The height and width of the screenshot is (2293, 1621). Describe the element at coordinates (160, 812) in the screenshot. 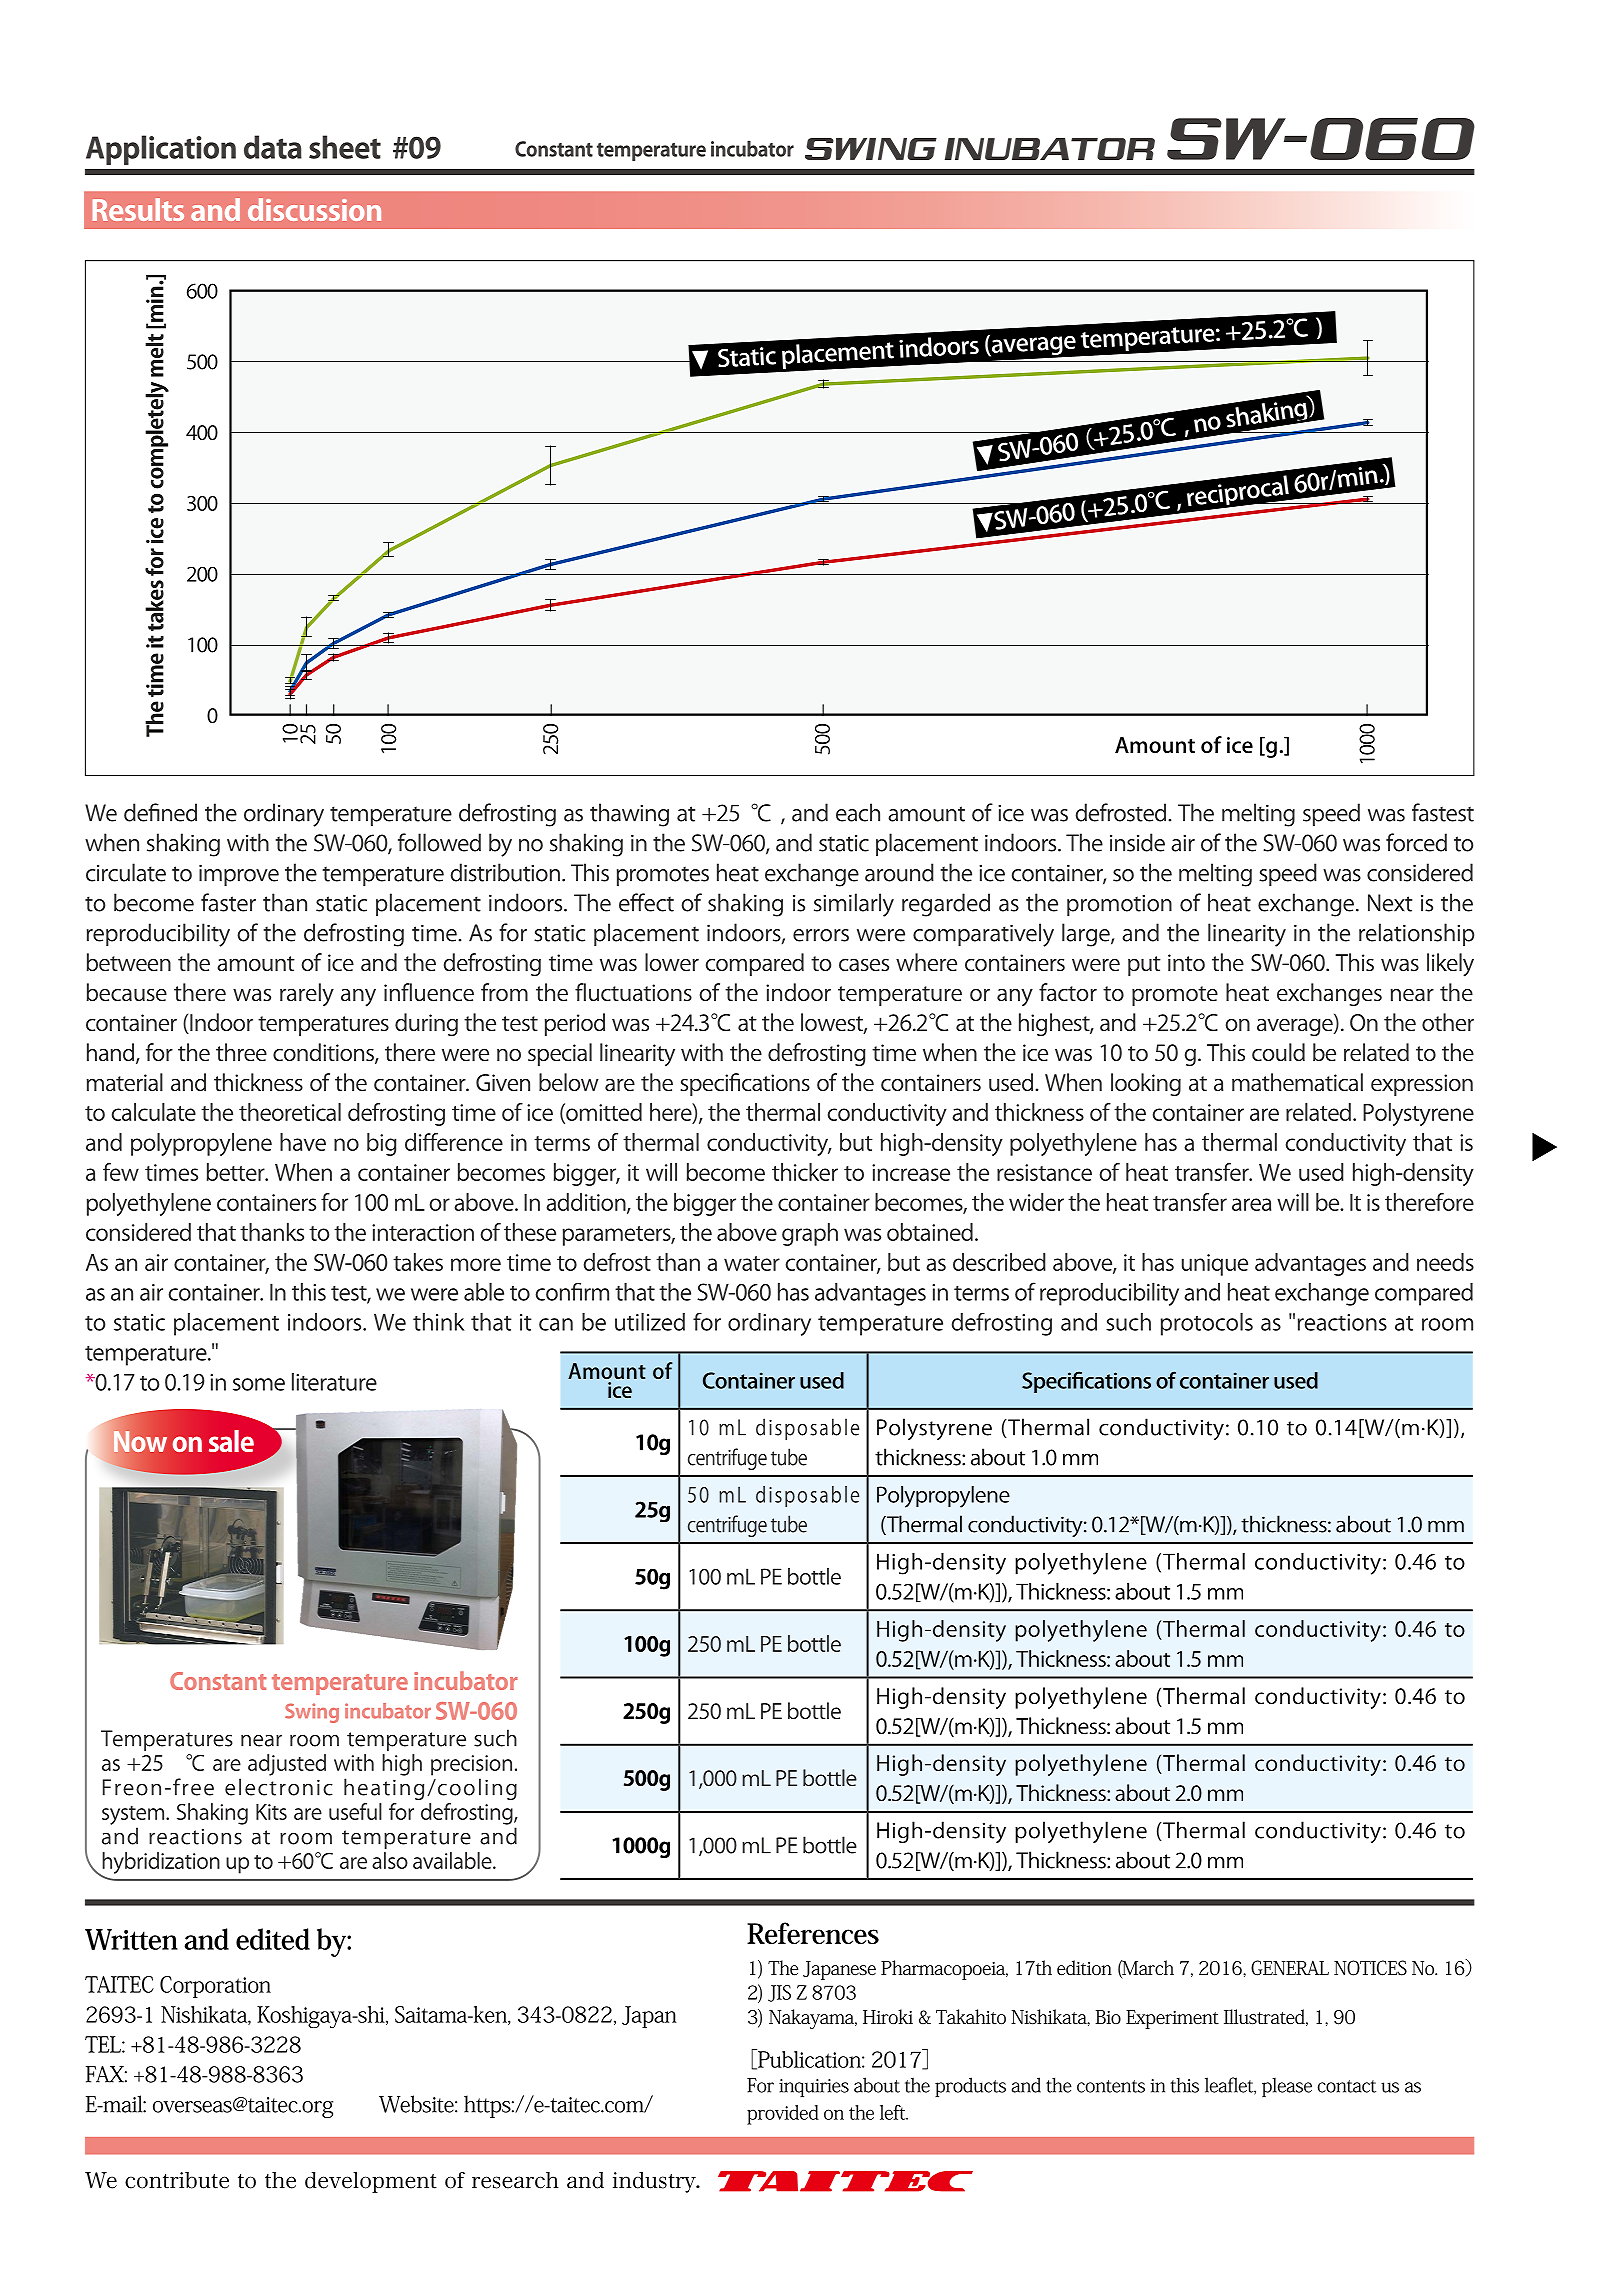

I see `defined` at that location.
